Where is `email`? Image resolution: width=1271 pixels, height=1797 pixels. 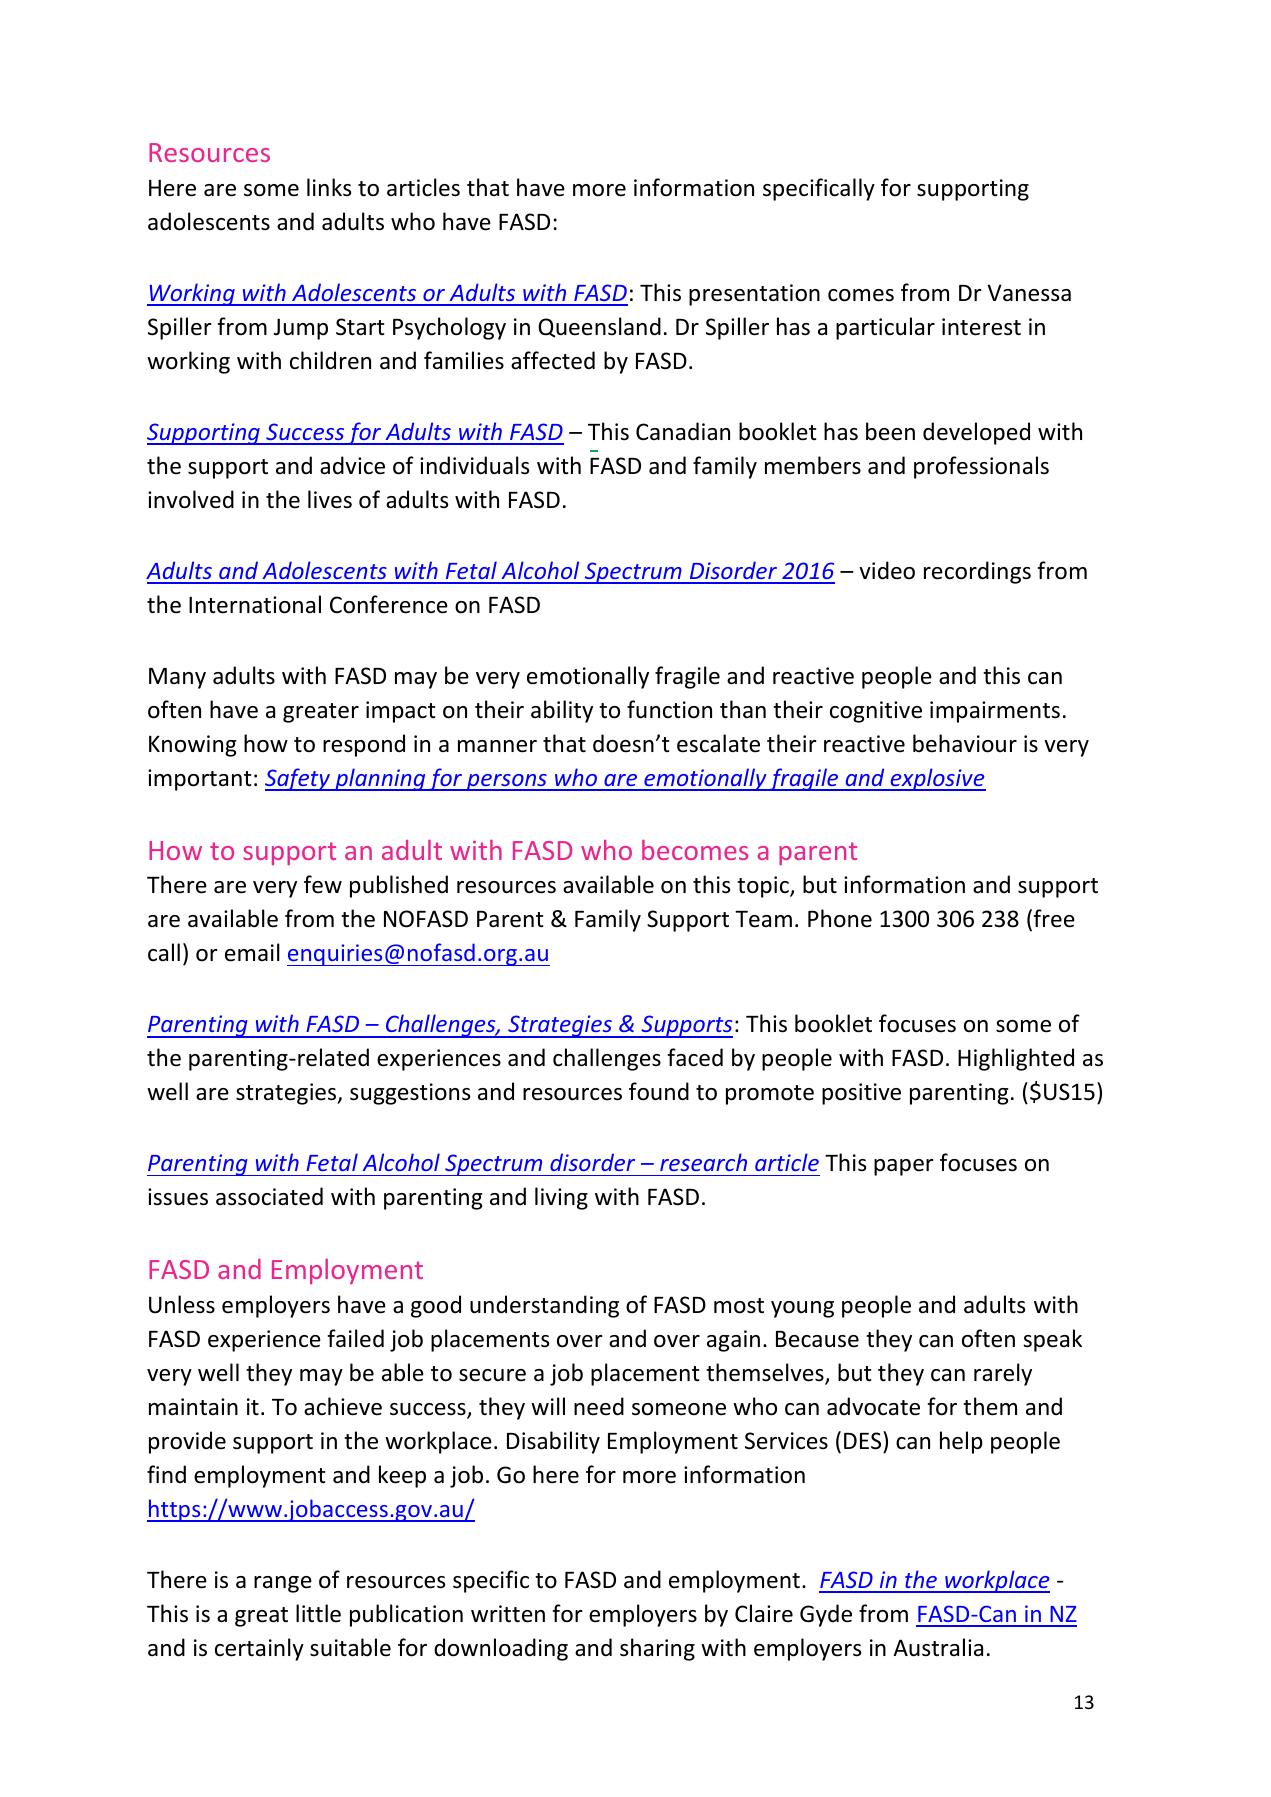
email is located at coordinates (252, 952).
